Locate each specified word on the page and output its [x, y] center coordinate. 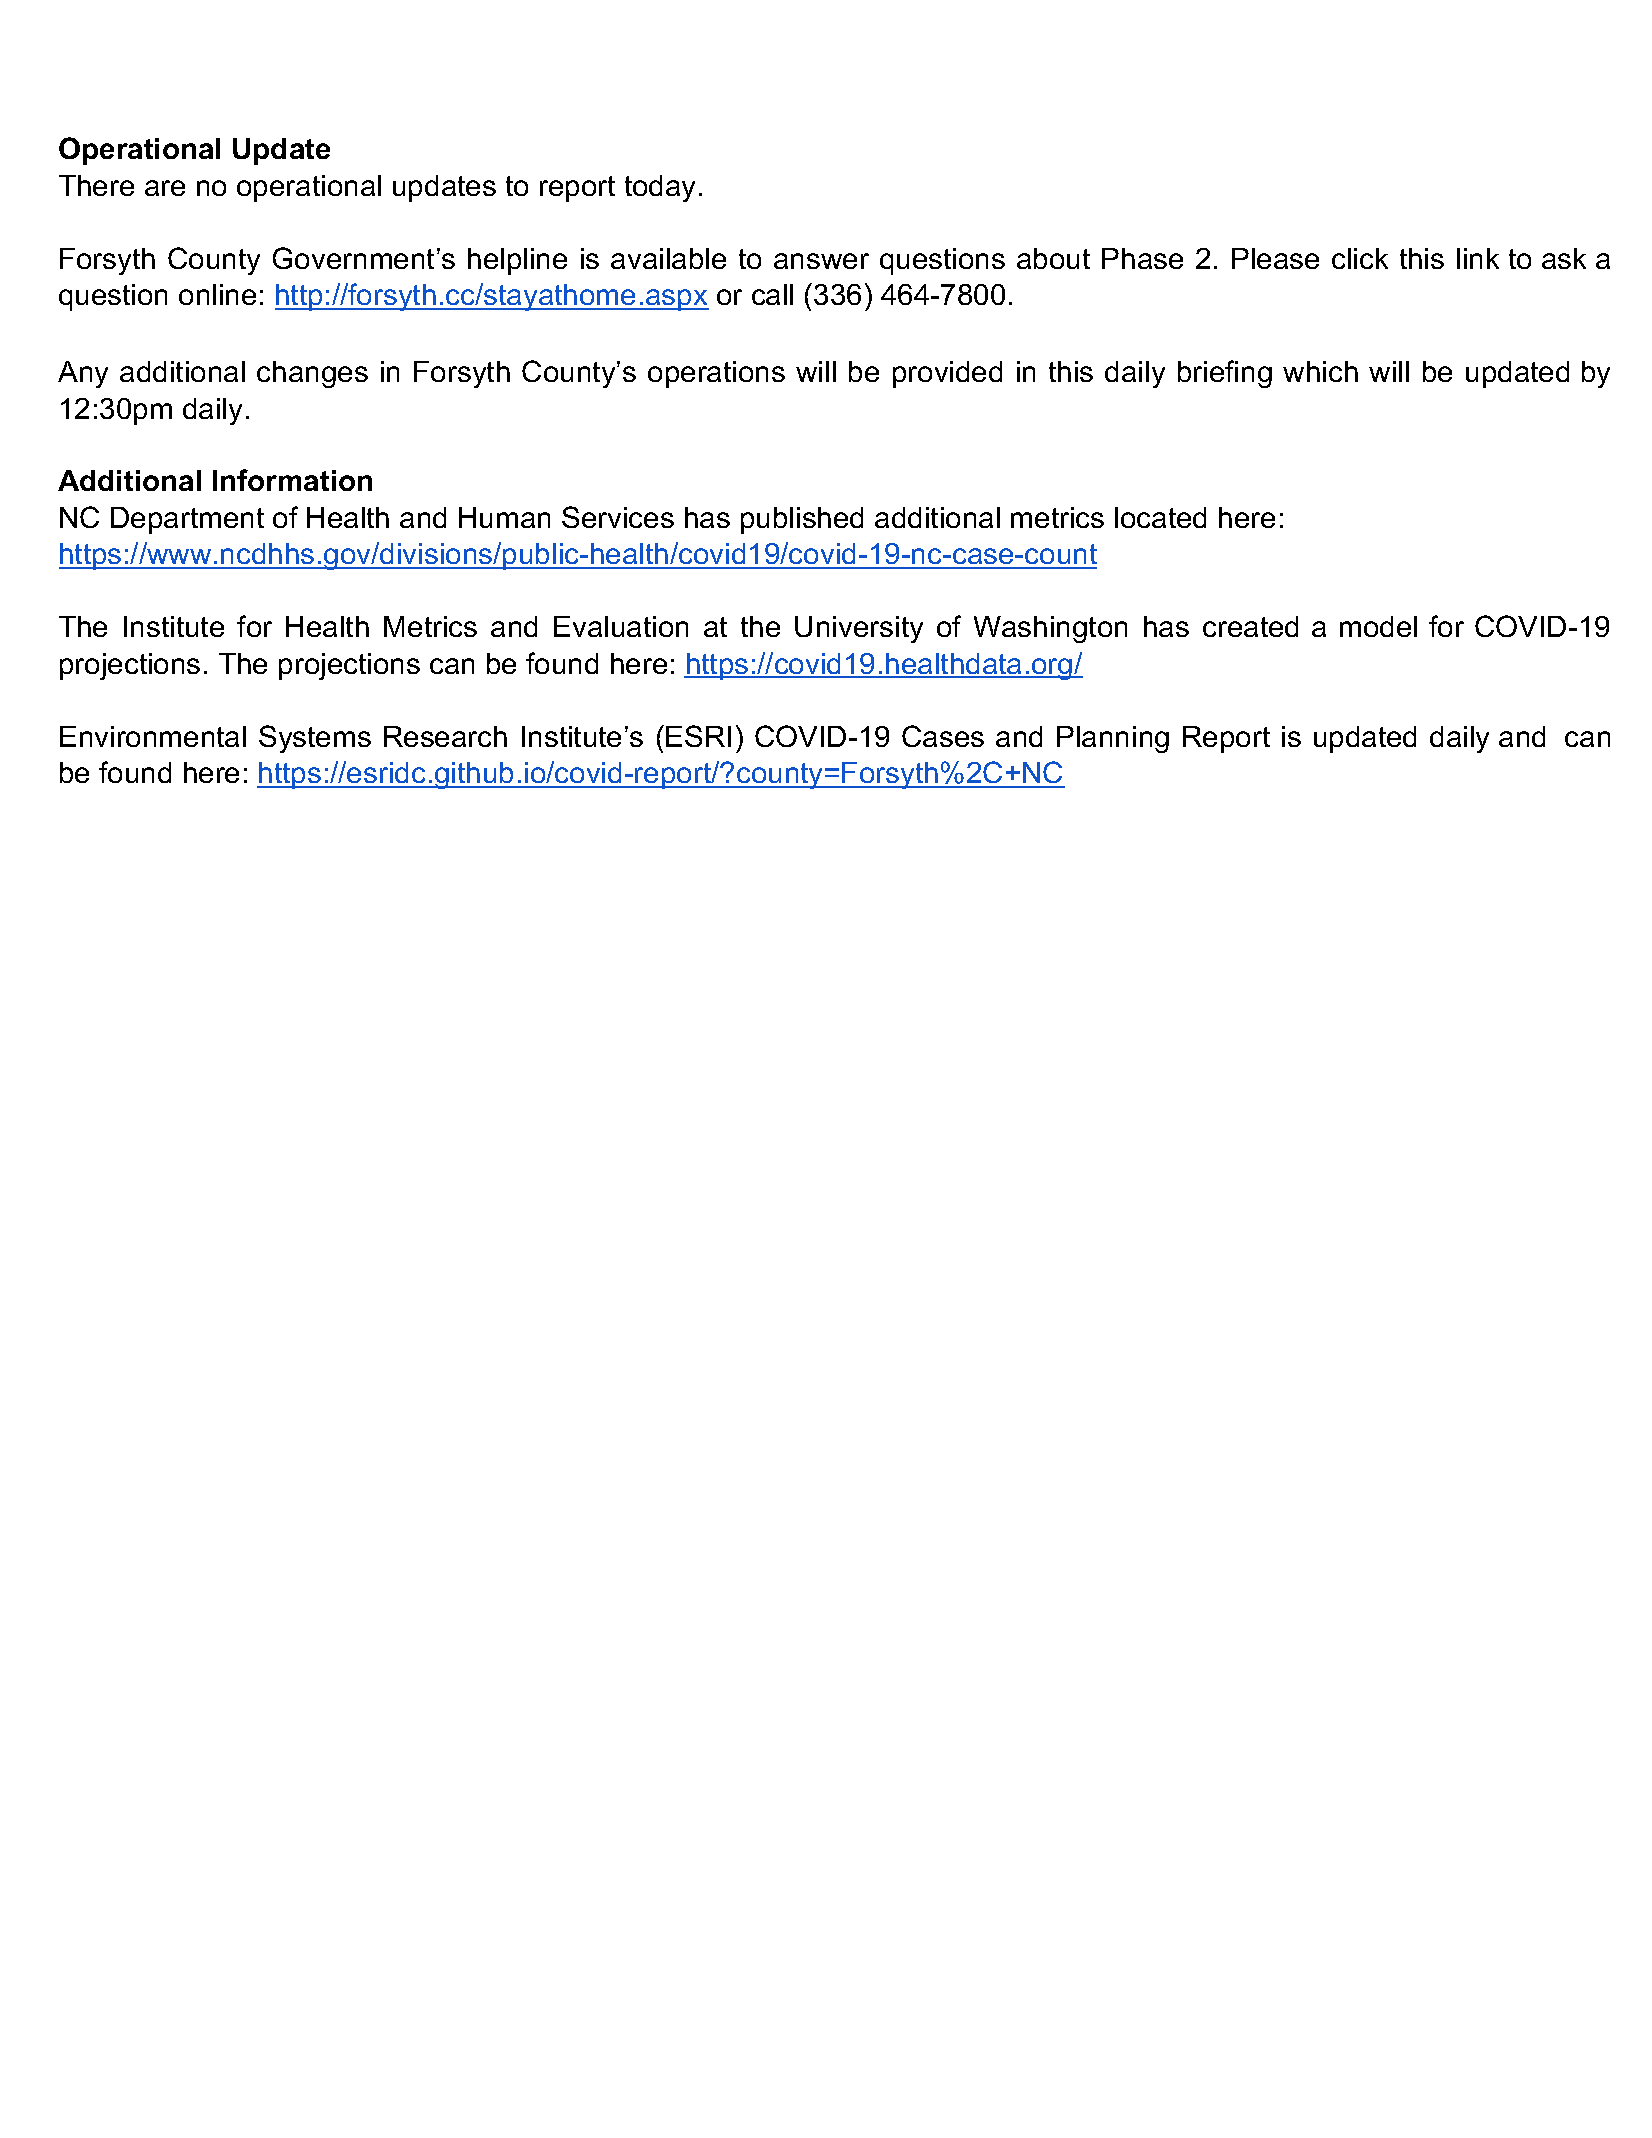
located [1160, 517]
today [660, 188]
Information [292, 480]
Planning [1113, 739]
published [802, 520]
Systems [315, 739]
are [165, 188]
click [1360, 258]
